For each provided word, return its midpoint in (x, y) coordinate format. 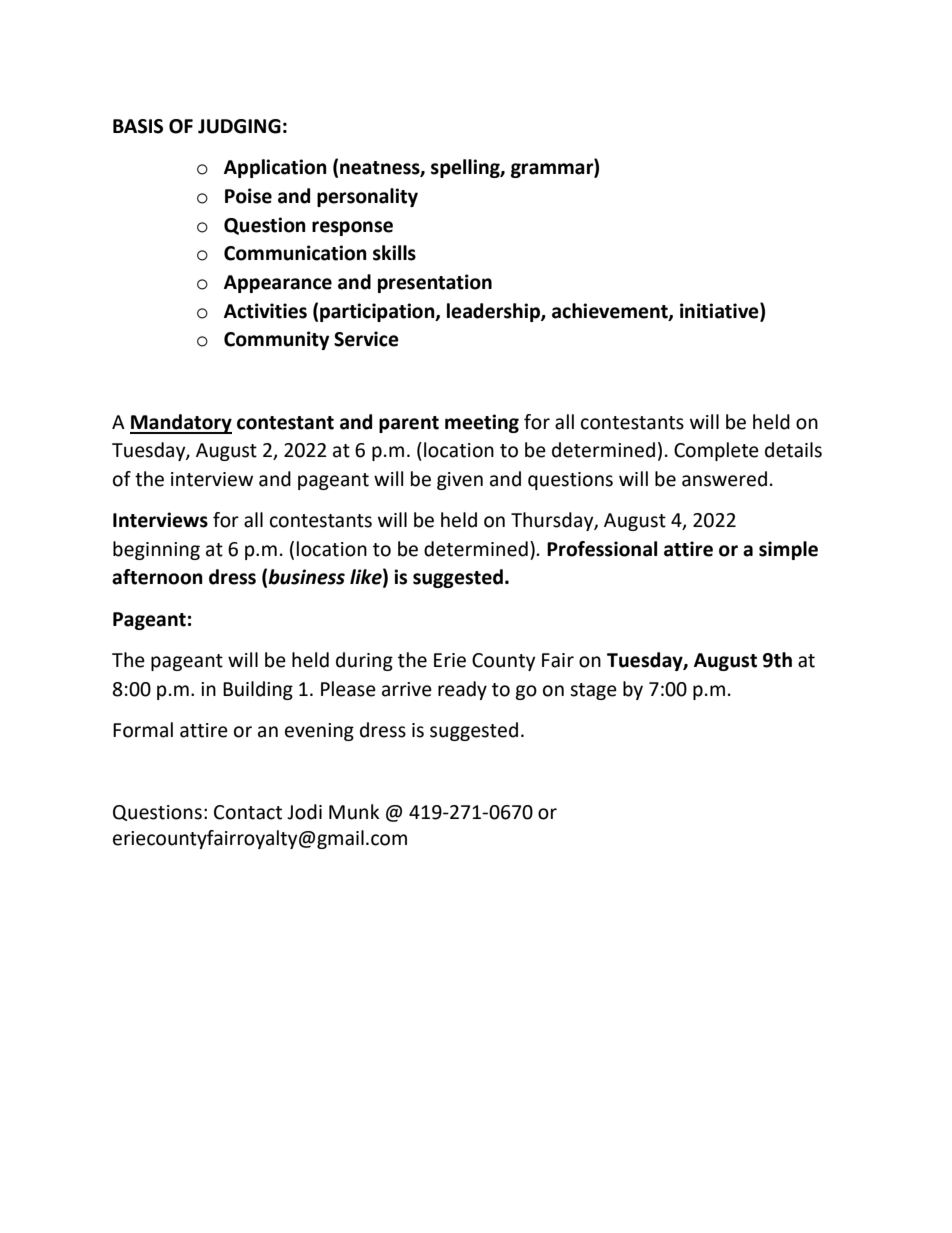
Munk (354, 812)
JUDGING (239, 126)
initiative (720, 311)
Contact (248, 812)
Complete (716, 451)
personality (367, 197)
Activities (265, 311)
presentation (435, 283)
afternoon (157, 577)
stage (593, 691)
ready (462, 690)
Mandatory (181, 424)
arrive (407, 689)
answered (724, 479)
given (460, 481)
